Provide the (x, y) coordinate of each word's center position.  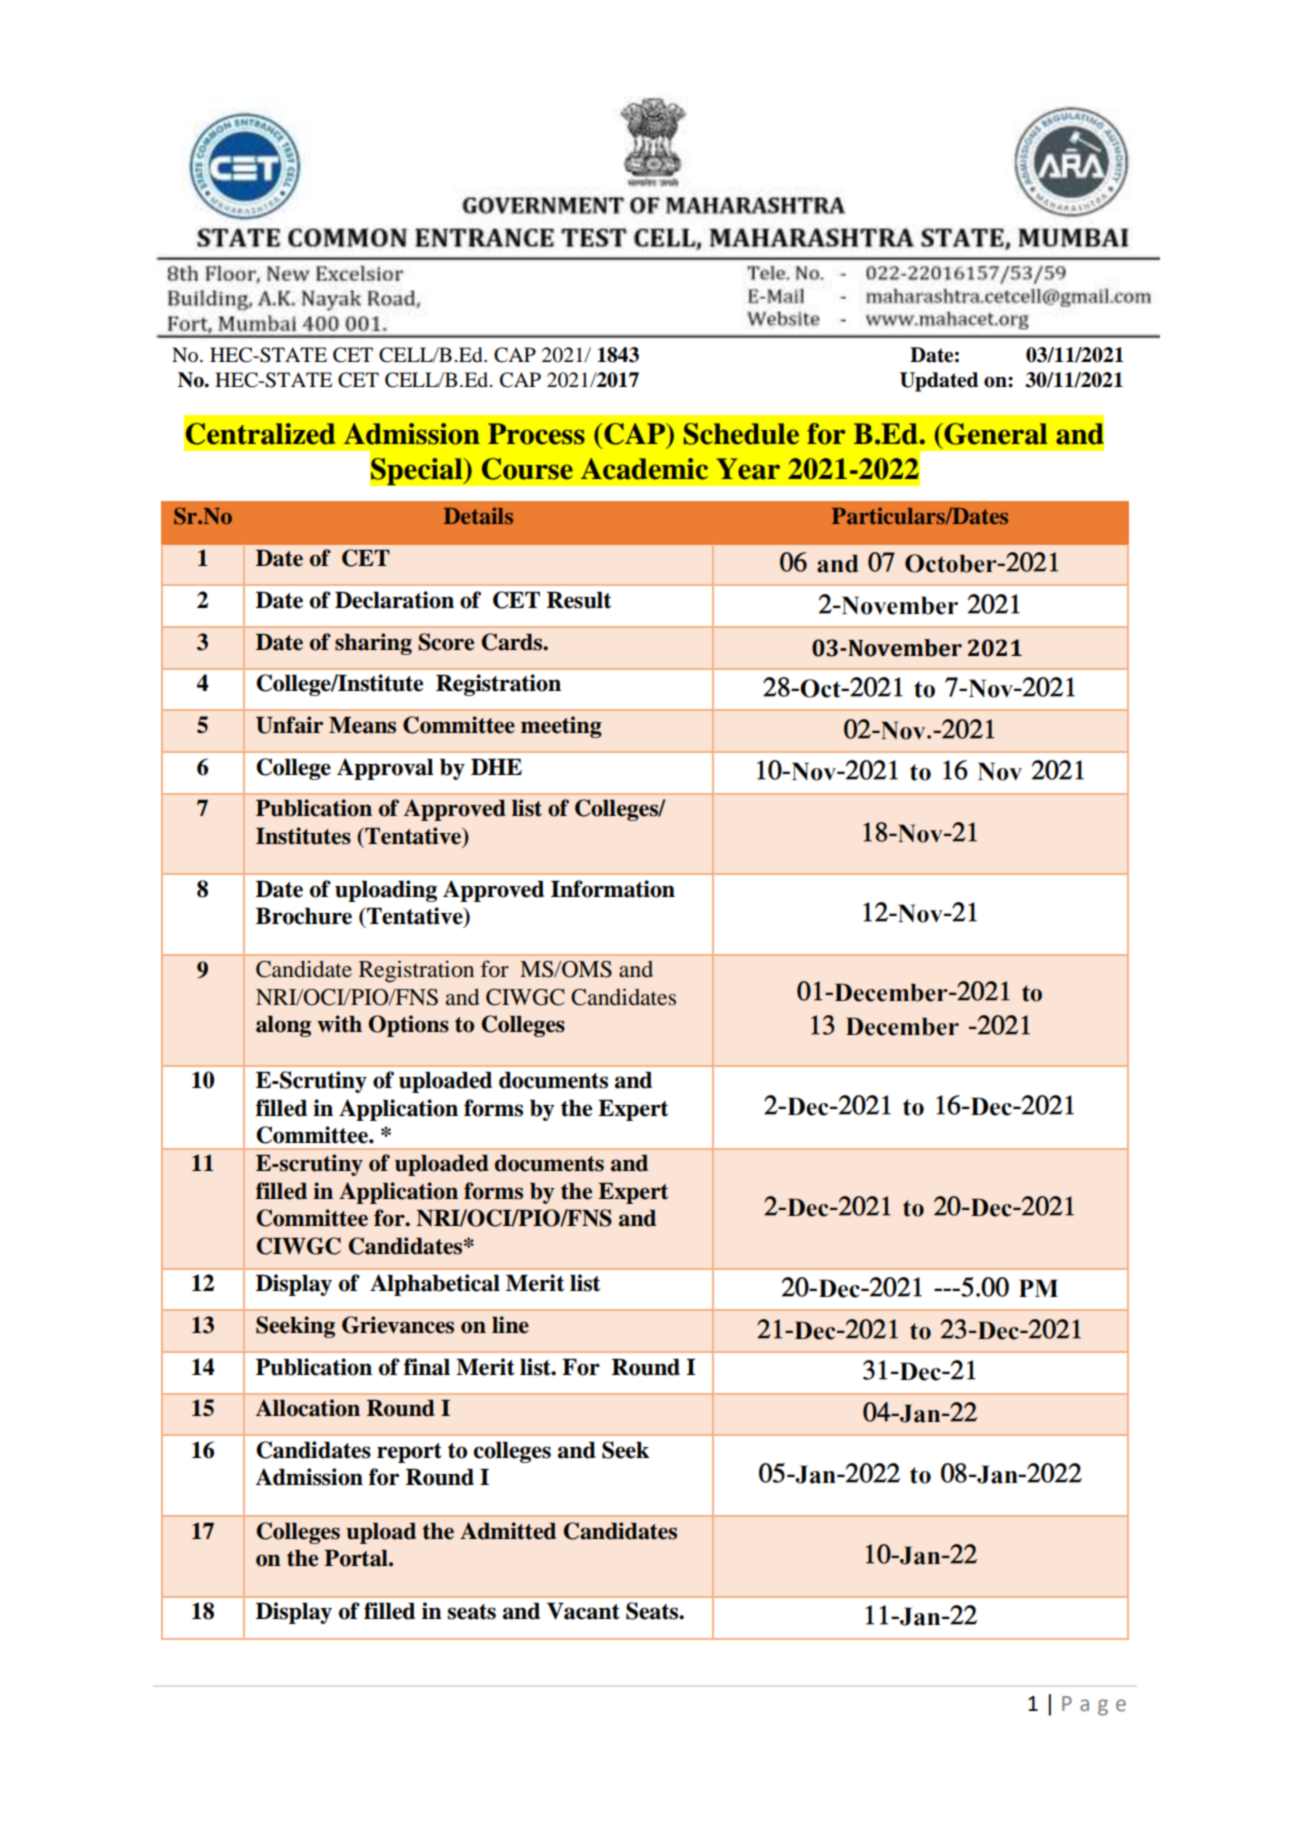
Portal (357, 1558)
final (427, 1367)
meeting (561, 727)
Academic (644, 469)
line (510, 1325)
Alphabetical (435, 1285)
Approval (385, 769)
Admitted (508, 1531)
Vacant (583, 1611)
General (995, 434)
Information (613, 889)
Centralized (261, 434)
